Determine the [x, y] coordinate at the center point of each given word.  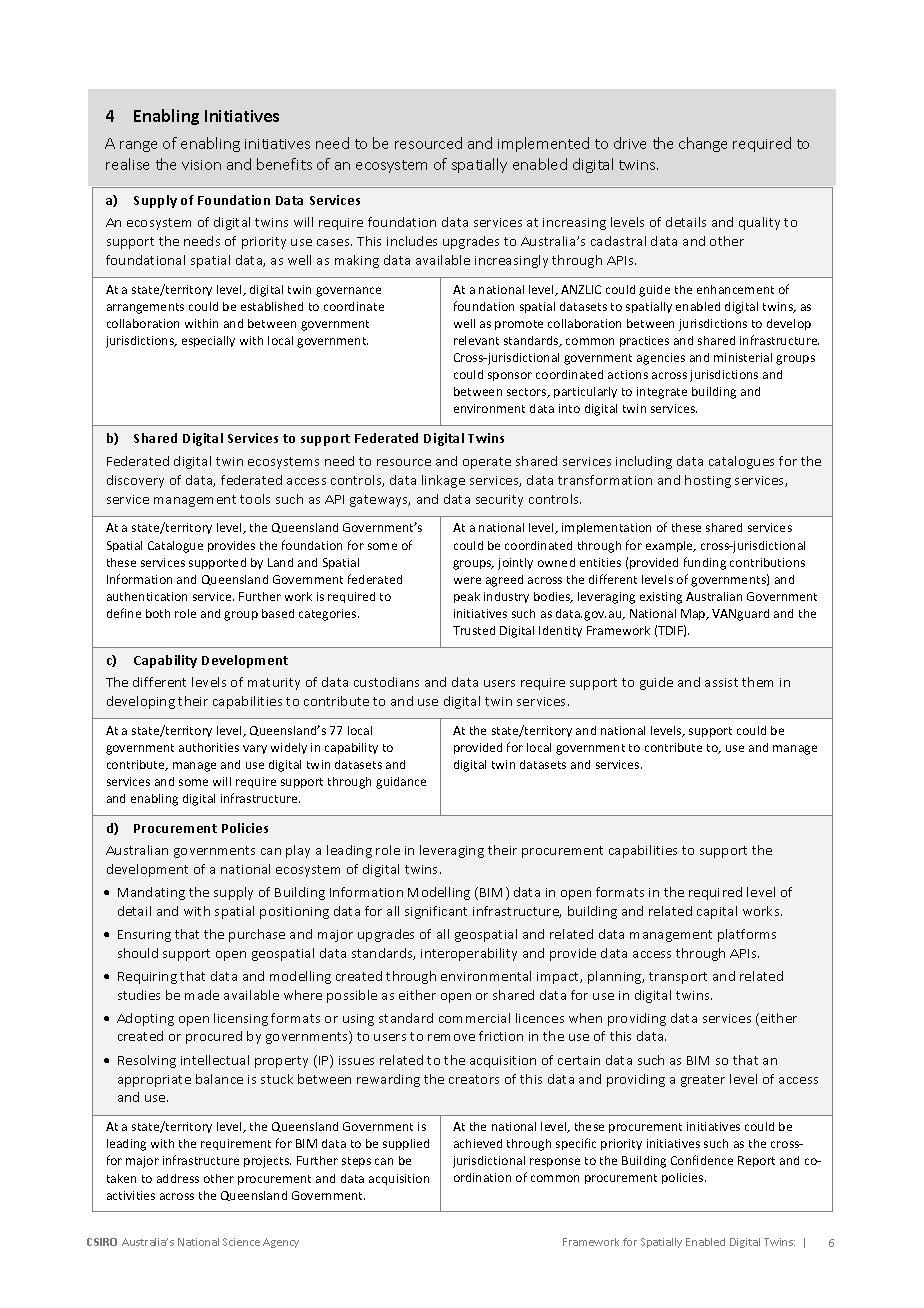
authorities [209, 747]
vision [201, 165]
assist [721, 682]
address [178, 1178]
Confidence [702, 1160]
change [703, 144]
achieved [478, 1143]
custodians [386, 682]
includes [412, 241]
